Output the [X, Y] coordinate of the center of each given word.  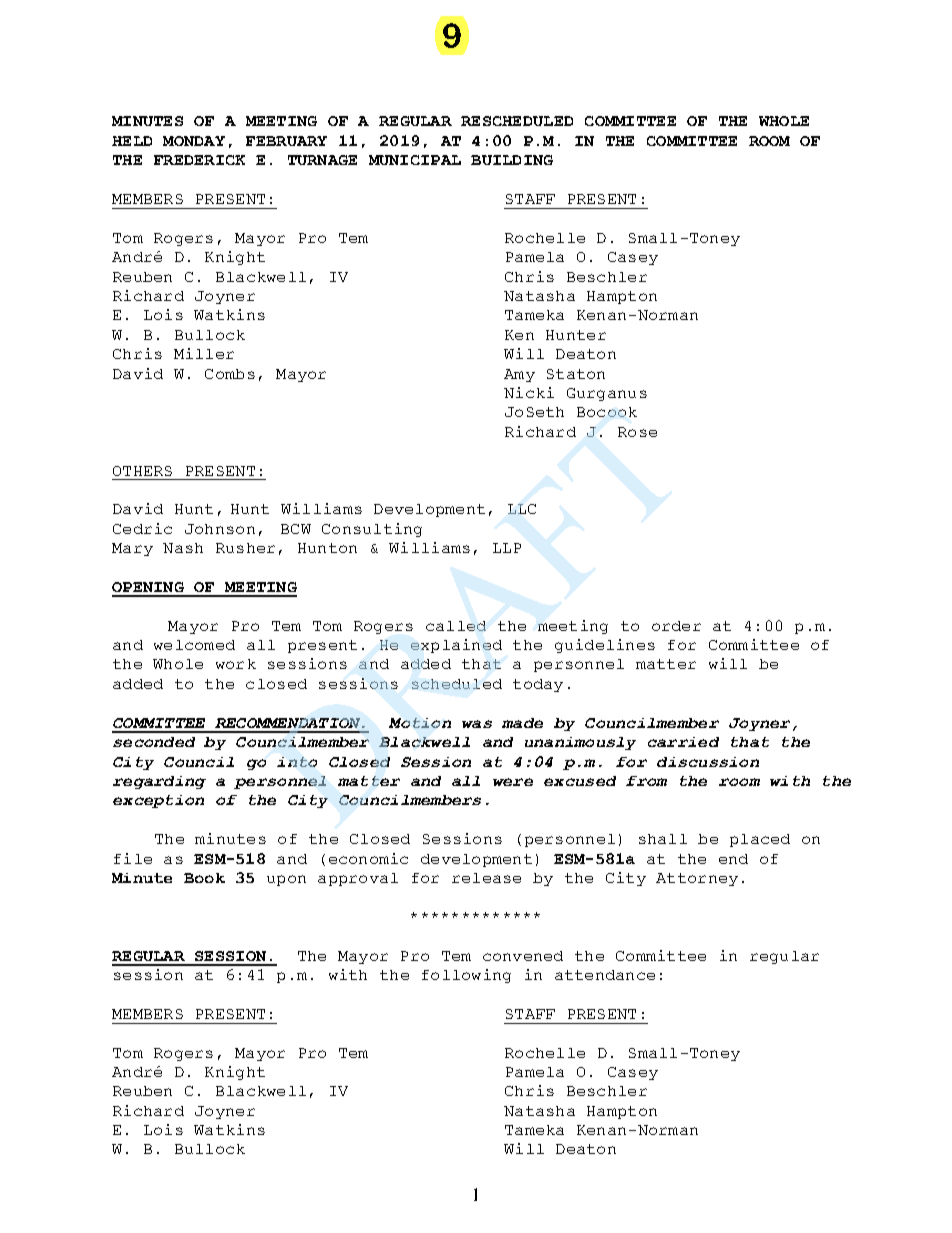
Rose [637, 432]
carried [683, 742]
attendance [605, 975]
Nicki [529, 392]
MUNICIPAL [415, 160]
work [236, 664]
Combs [230, 374]
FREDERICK [199, 160]
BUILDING [512, 160]
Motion [420, 723]
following [466, 976]
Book [204, 878]
